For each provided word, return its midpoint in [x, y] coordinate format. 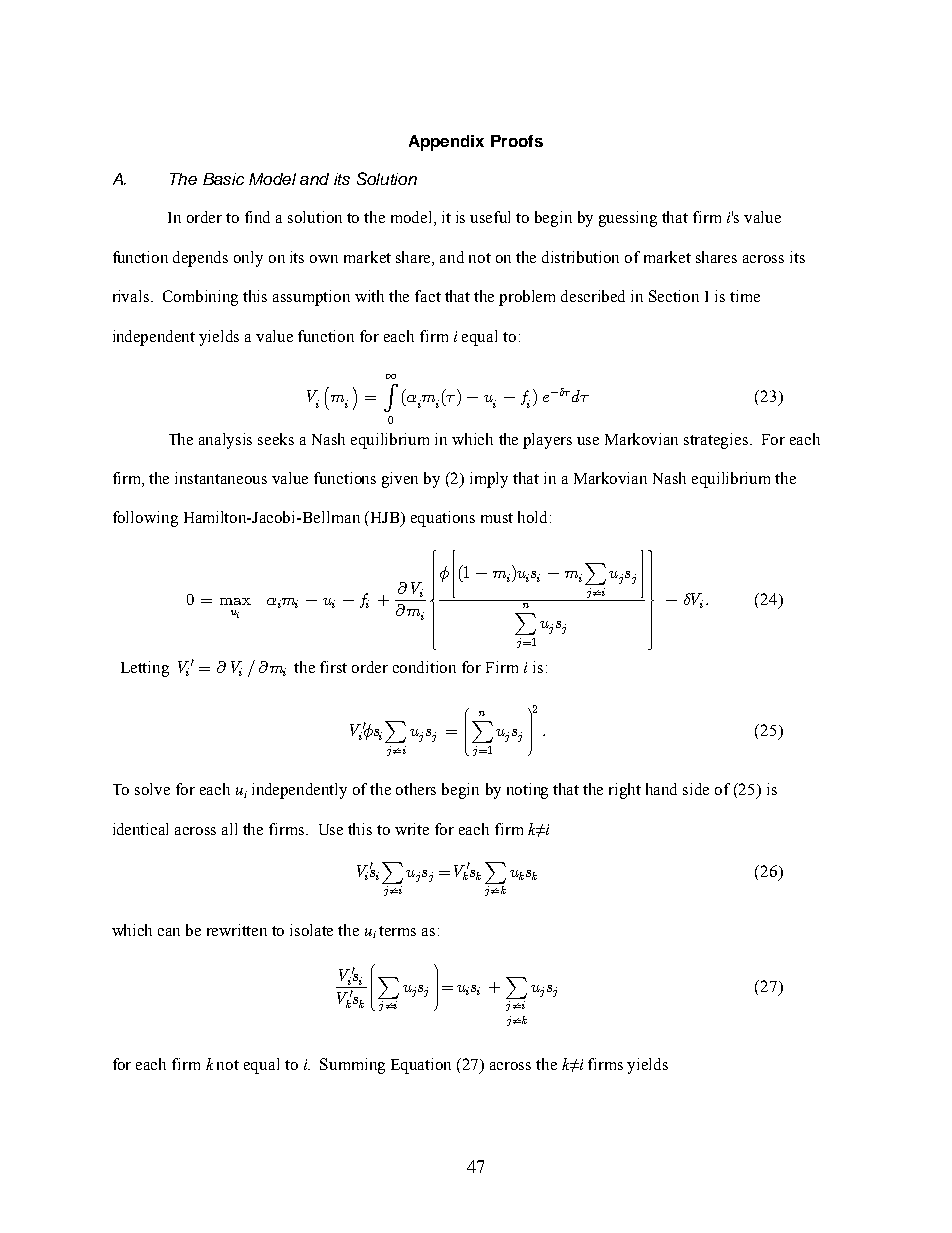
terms [397, 931]
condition [424, 667]
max [235, 601]
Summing [352, 1066]
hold [534, 517]
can [169, 932]
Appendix [446, 143]
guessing [628, 219]
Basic [223, 179]
